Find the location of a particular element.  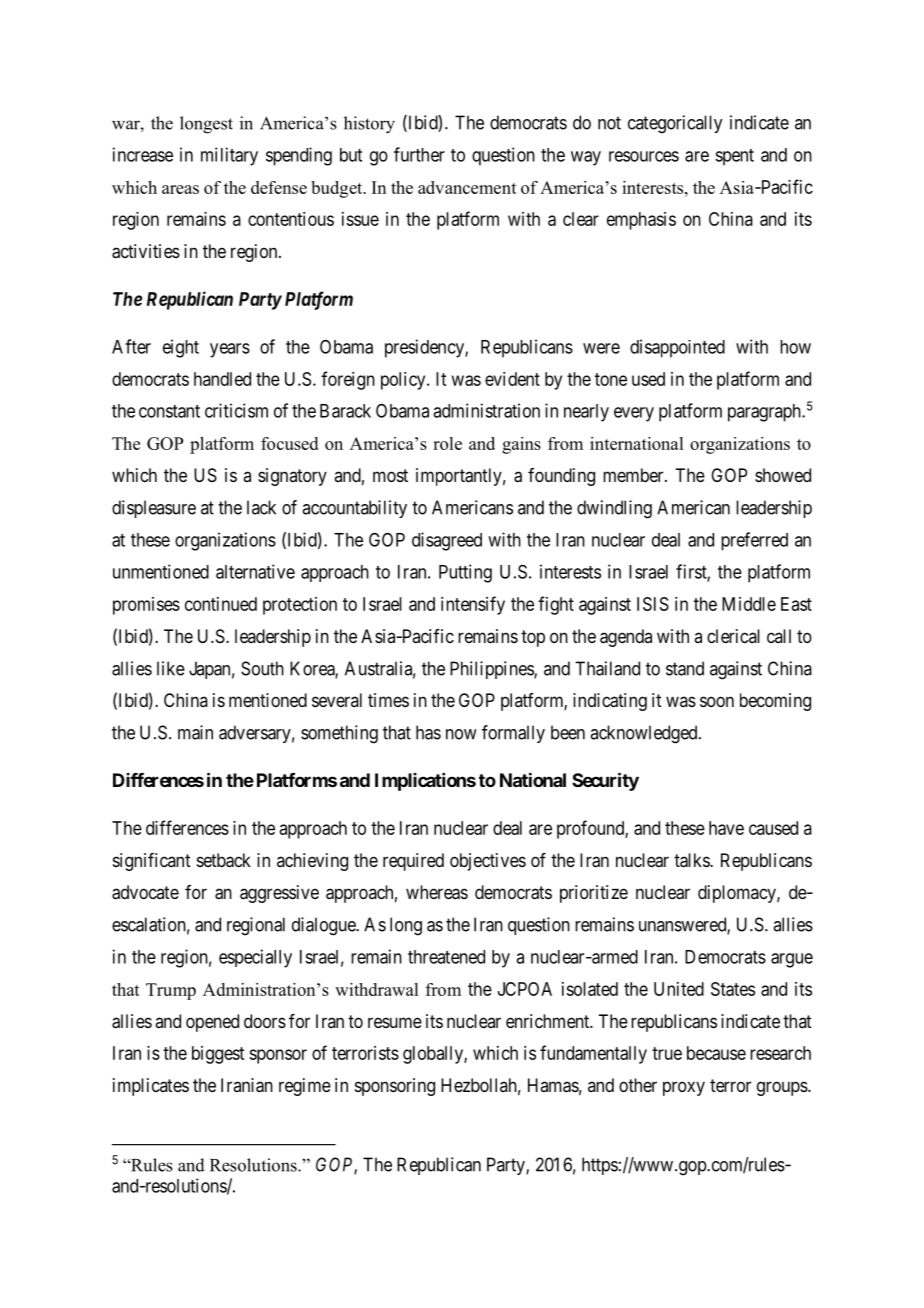

spent is located at coordinates (734, 157).
